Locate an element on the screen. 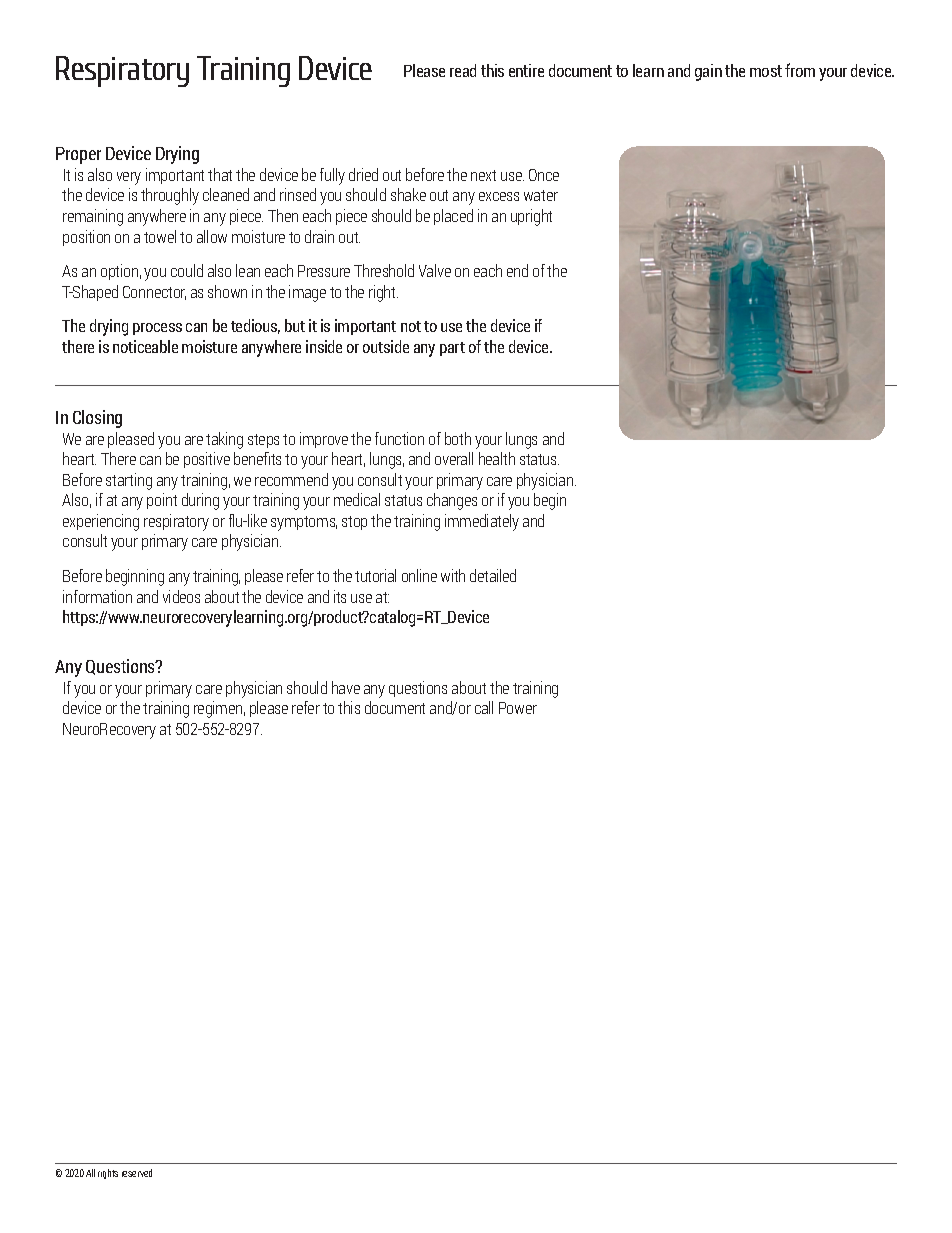  health is located at coordinates (497, 458).
